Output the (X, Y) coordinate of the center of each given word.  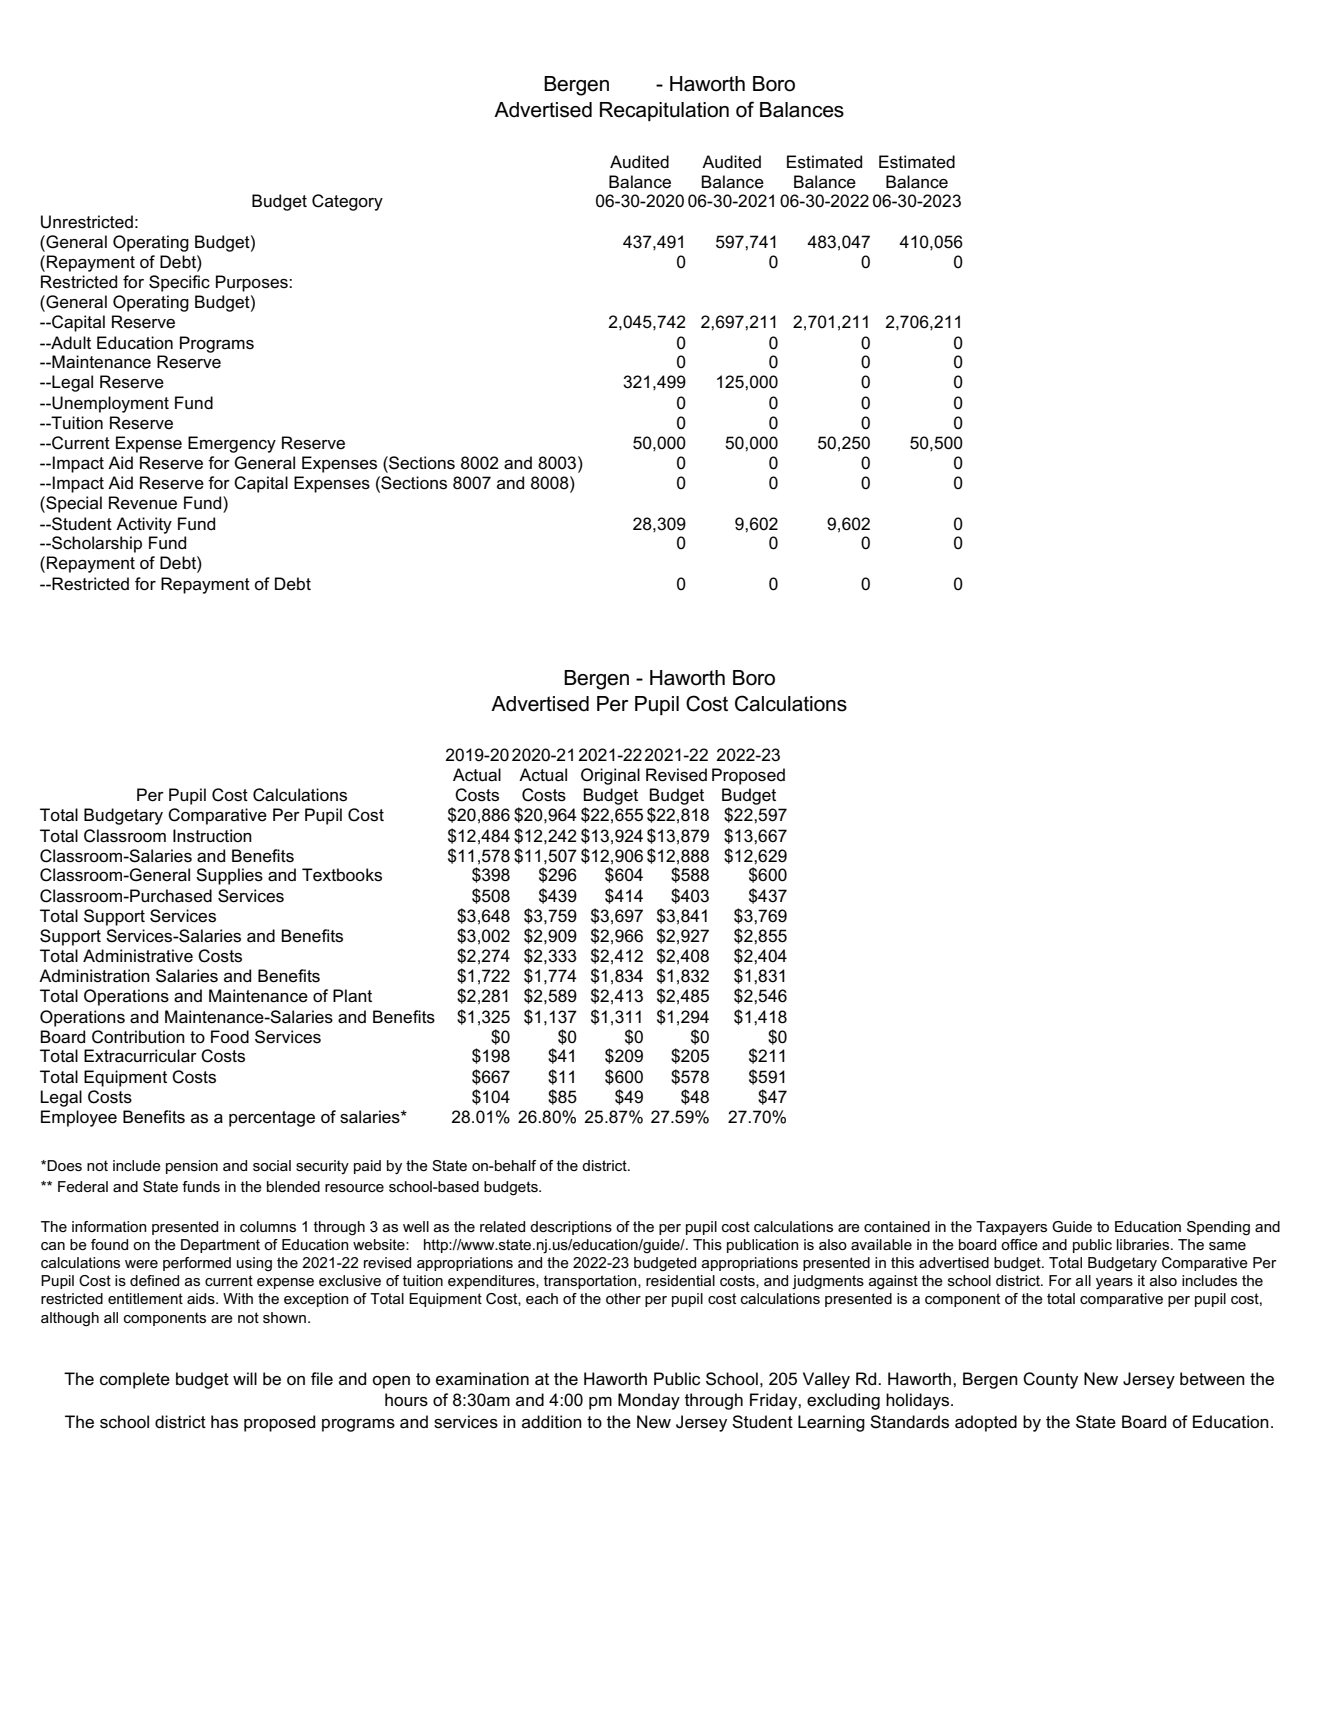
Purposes (253, 283)
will (245, 1378)
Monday (649, 1401)
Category (347, 202)
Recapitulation (664, 111)
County (1050, 1380)
